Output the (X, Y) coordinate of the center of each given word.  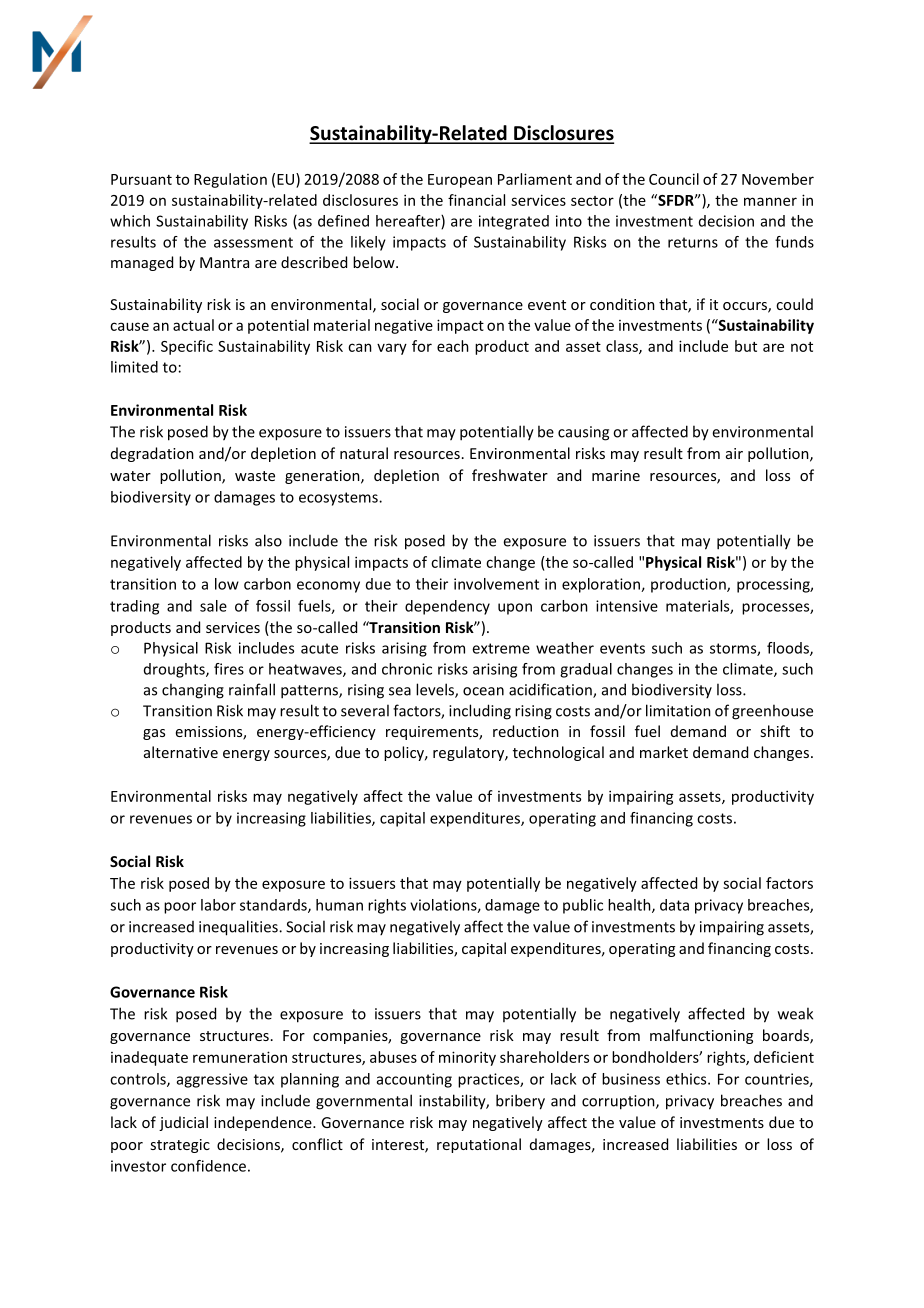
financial (476, 200)
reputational (479, 1145)
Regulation (230, 180)
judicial (183, 1123)
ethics (687, 1079)
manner (770, 201)
